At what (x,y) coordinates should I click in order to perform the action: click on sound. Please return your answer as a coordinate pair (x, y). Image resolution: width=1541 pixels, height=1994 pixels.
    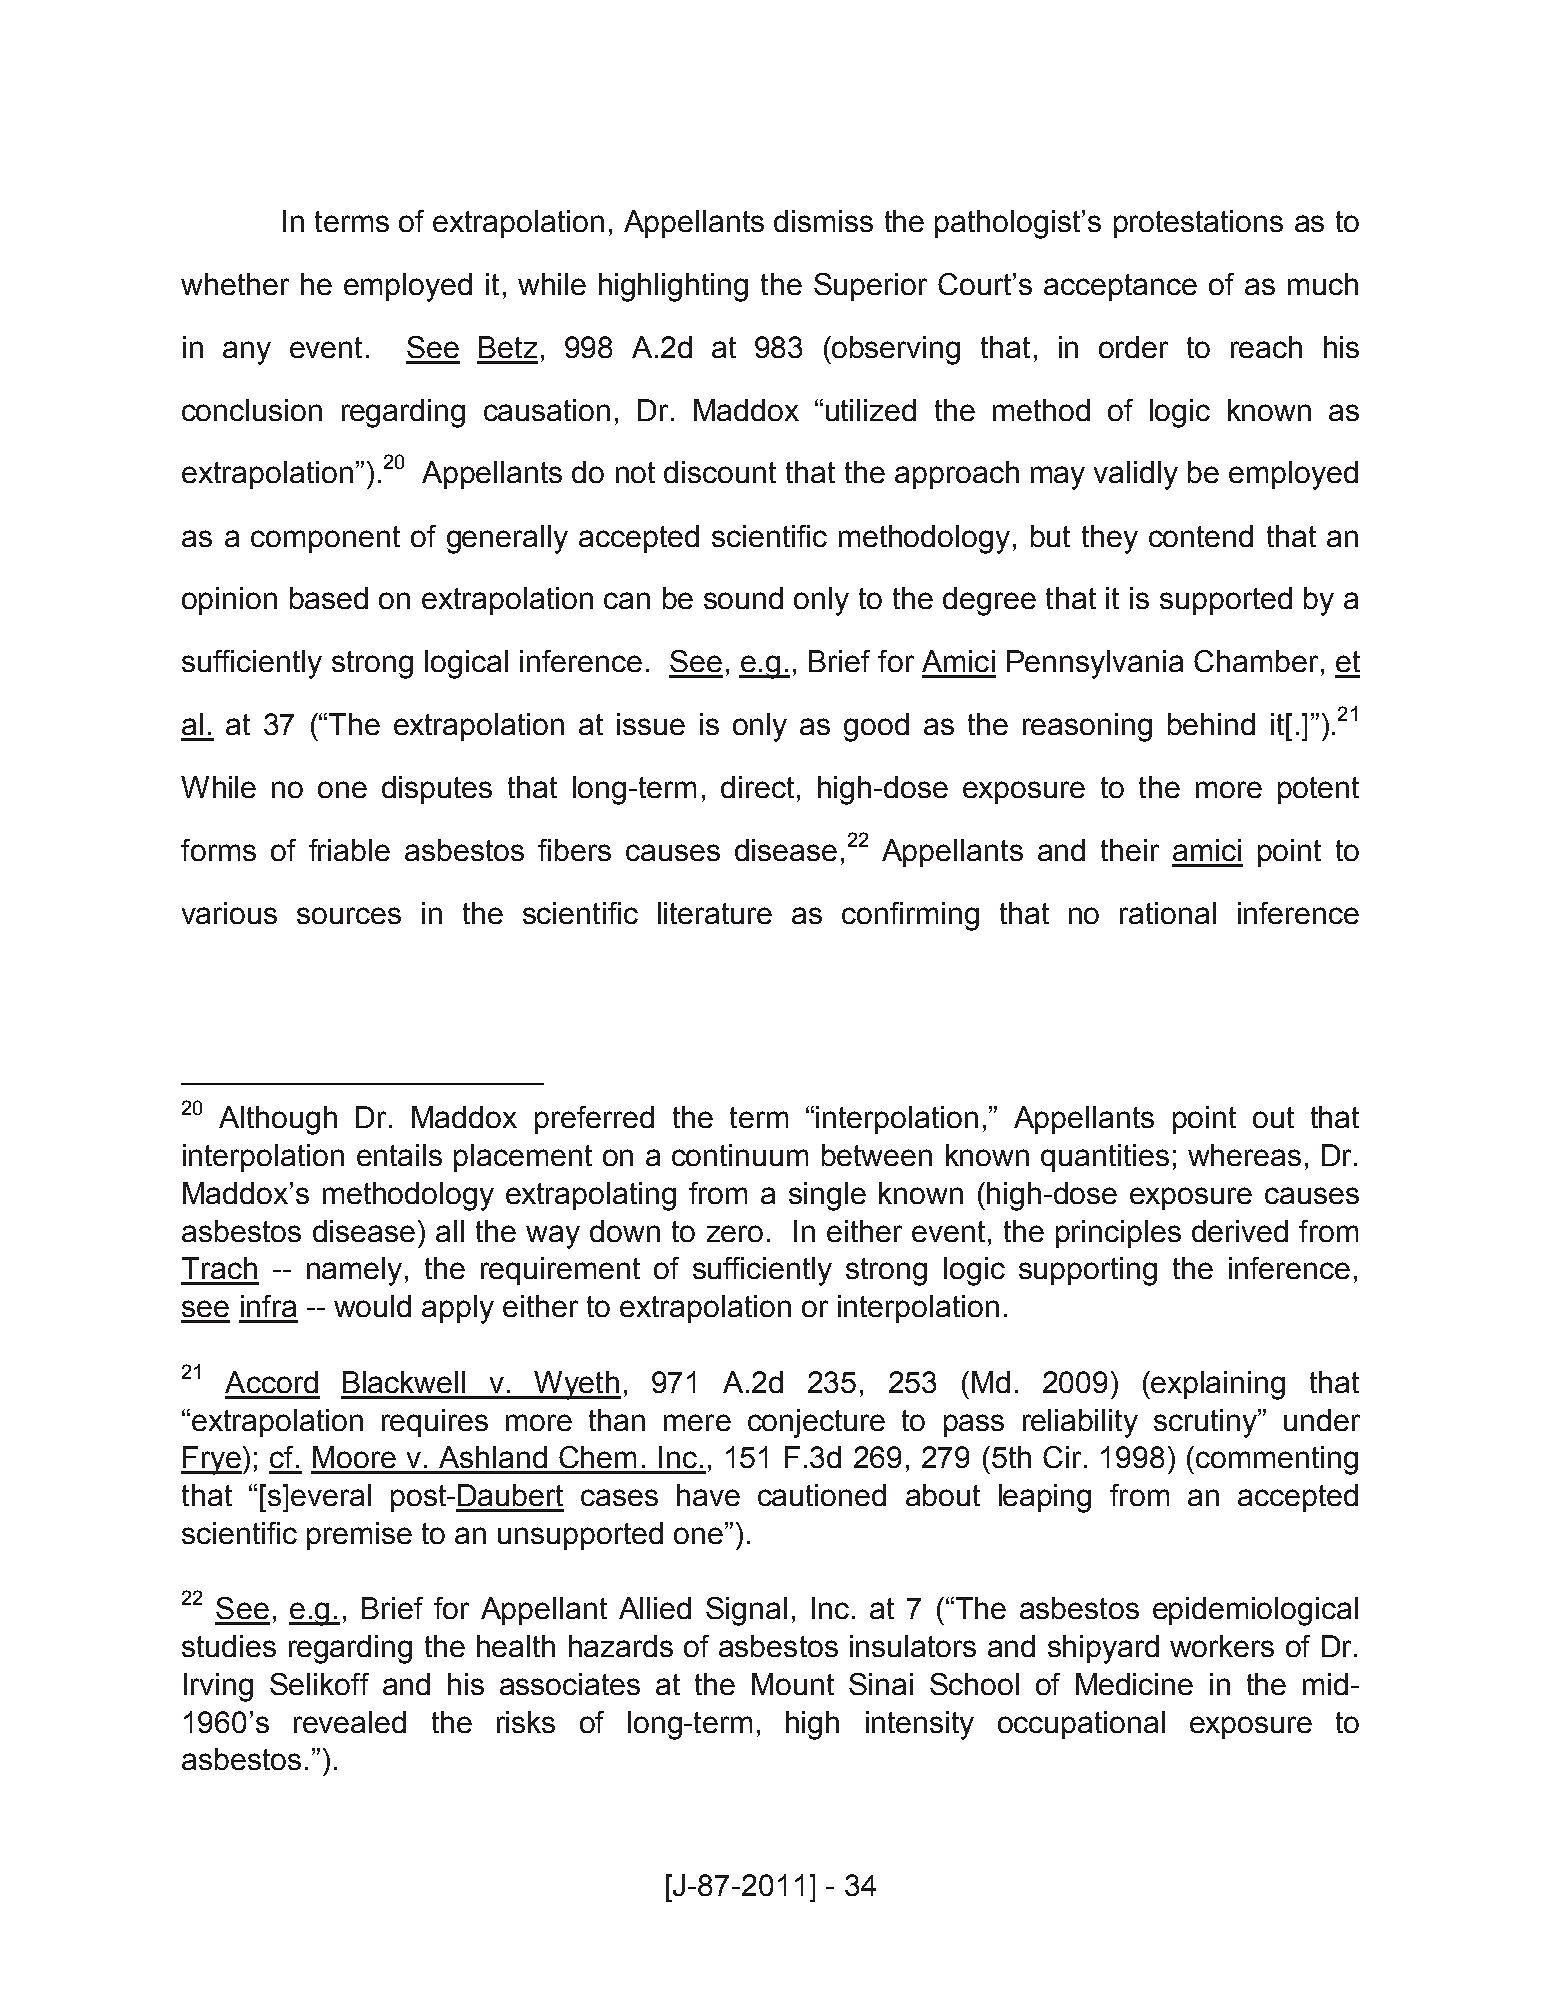
    Looking at the image, I should click on (743, 598).
